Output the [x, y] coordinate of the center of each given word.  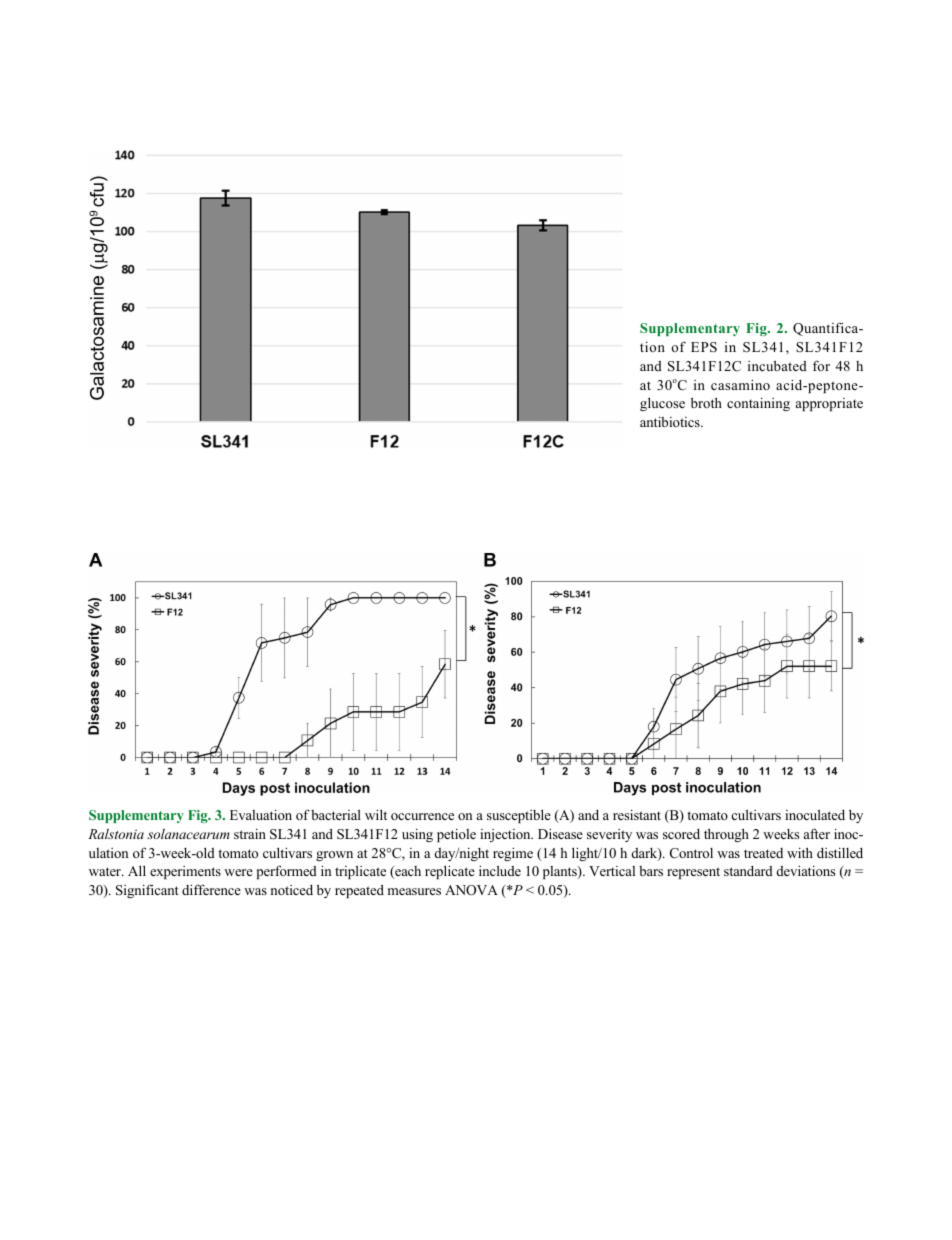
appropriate [829, 404]
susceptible [519, 816]
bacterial [336, 814]
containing [758, 404]
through [726, 835]
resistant [637, 814]
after [817, 833]
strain [250, 833]
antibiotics [671, 421]
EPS [704, 347]
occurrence [422, 816]
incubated [777, 365]
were [238, 872]
